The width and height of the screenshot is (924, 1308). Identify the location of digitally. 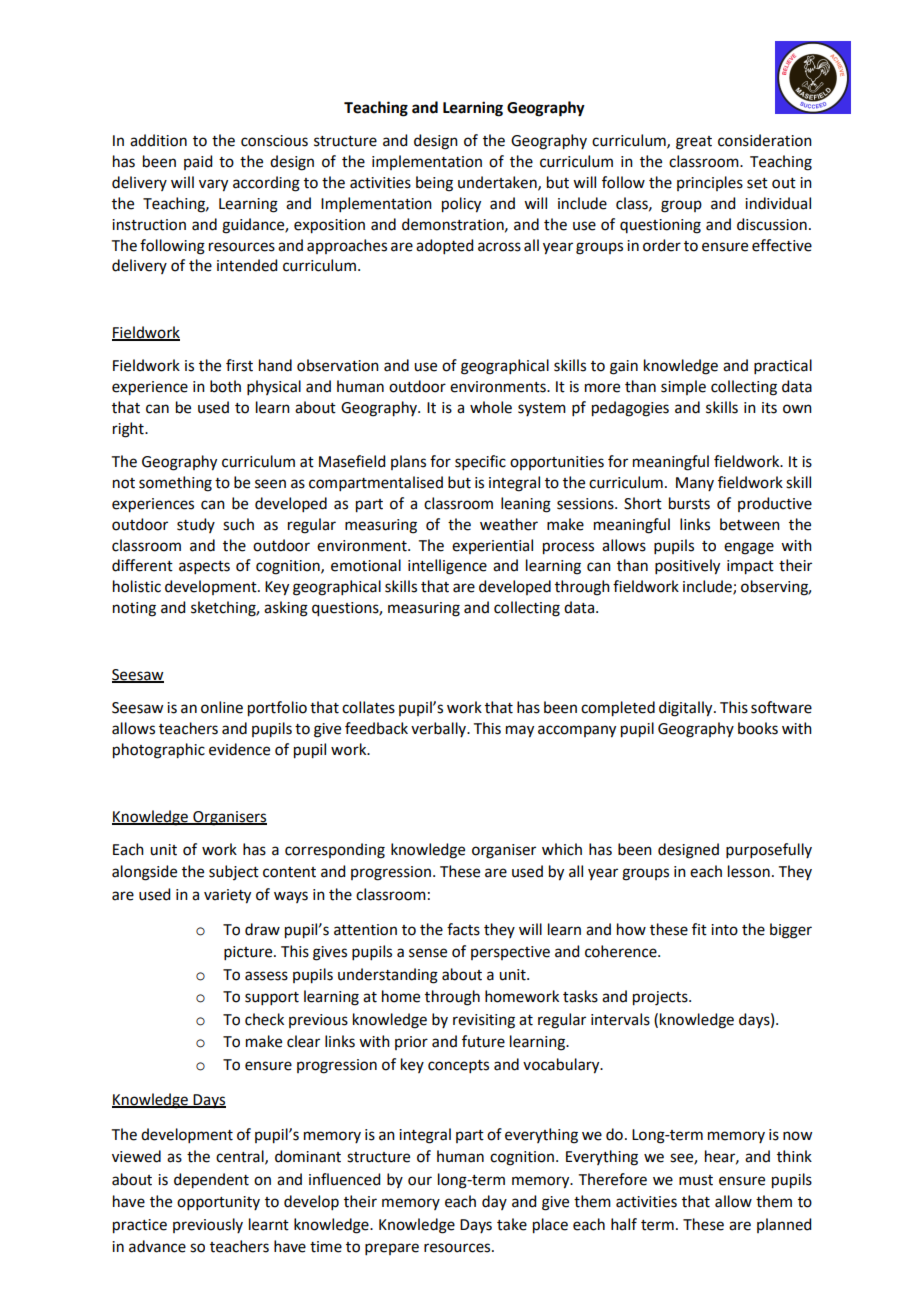
(687, 709).
